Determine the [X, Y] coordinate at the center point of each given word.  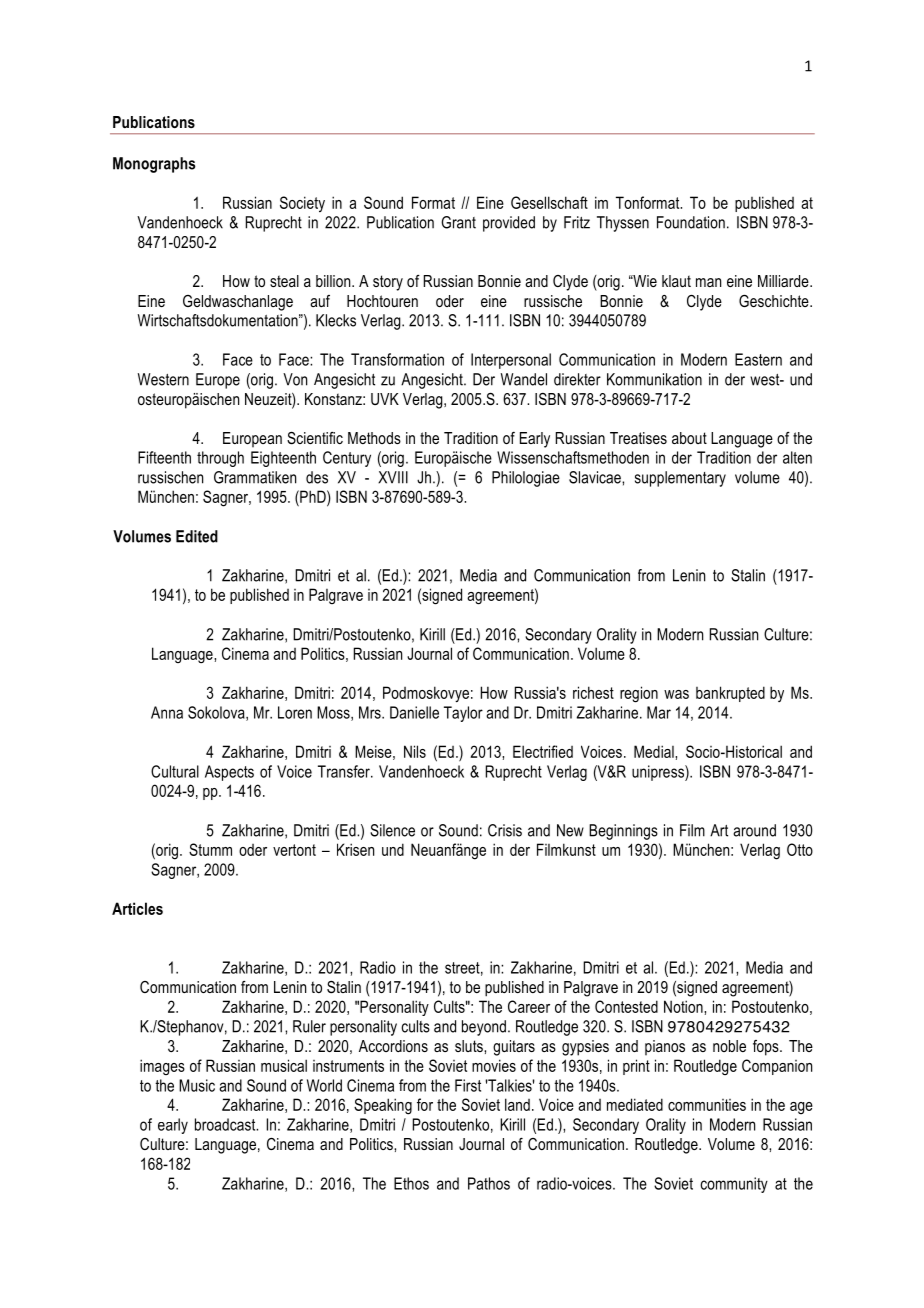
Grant [458, 222]
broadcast [226, 1124]
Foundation [691, 222]
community [734, 1185]
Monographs [154, 165]
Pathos [489, 1183]
